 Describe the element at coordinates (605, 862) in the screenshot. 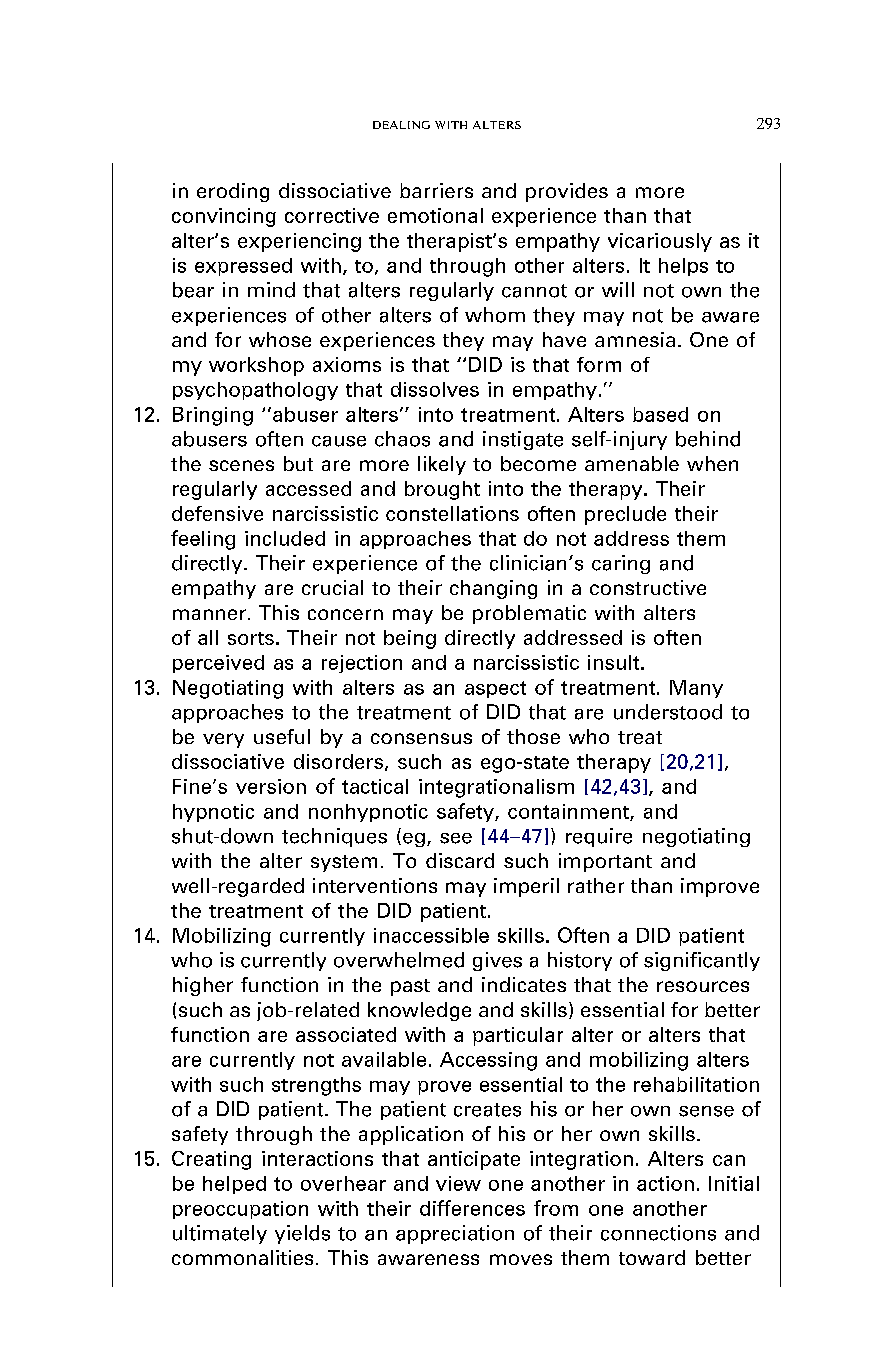

I see `important` at that location.
